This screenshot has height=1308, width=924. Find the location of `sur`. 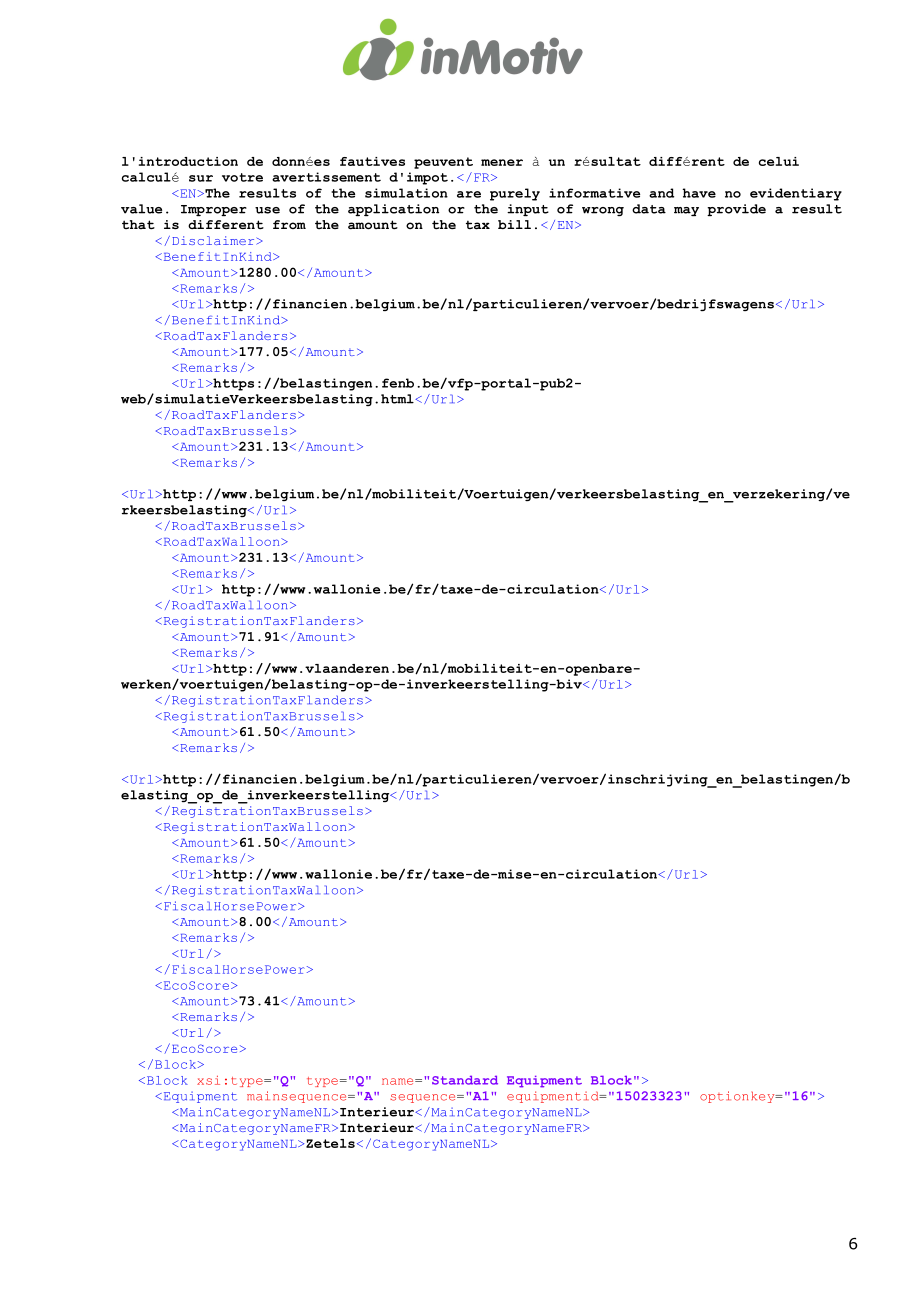

sur is located at coordinates (201, 178).
